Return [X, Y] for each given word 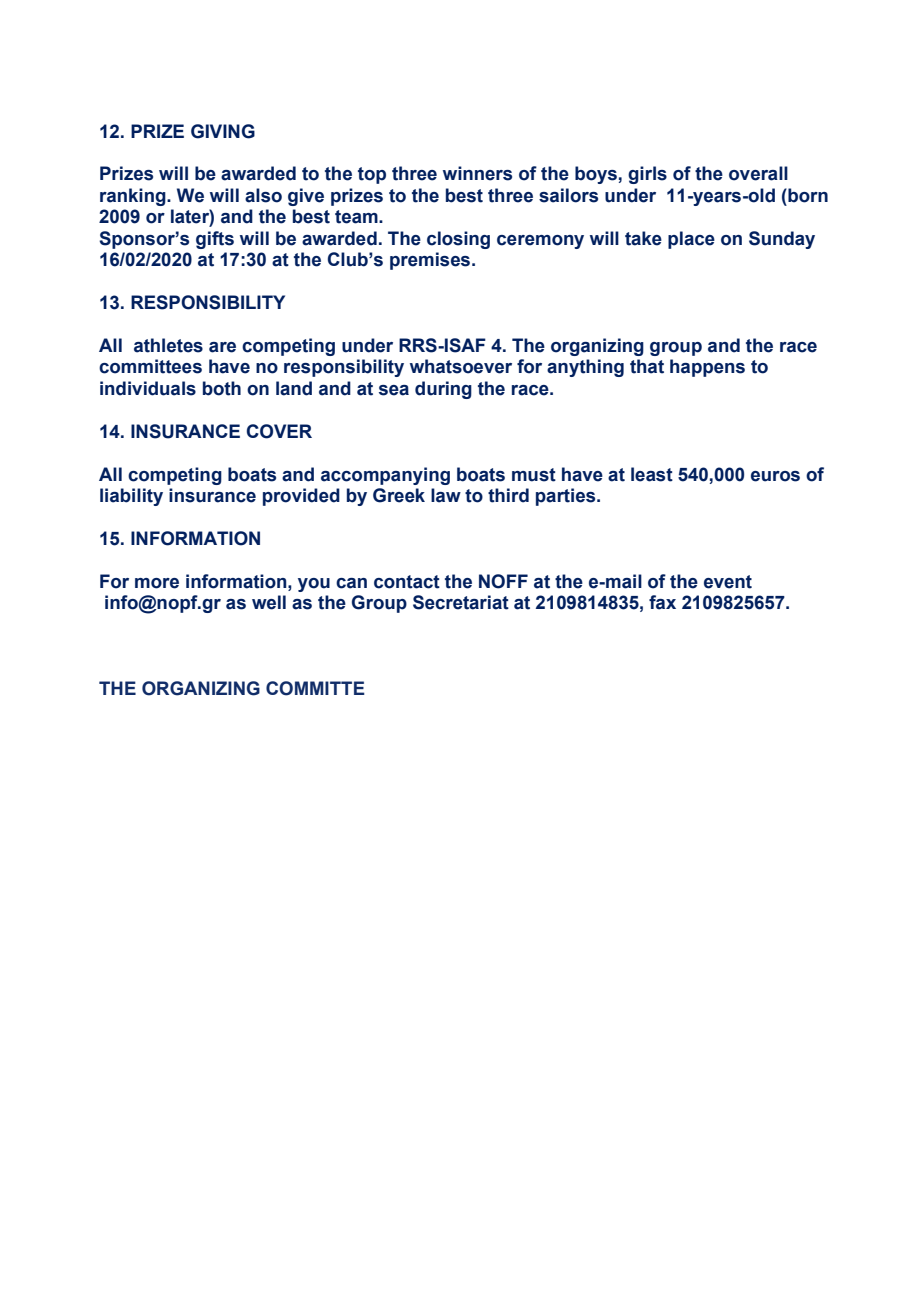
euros [775, 476]
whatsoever [461, 366]
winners [477, 173]
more [157, 583]
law [446, 495]
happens [707, 368]
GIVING [223, 131]
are [222, 347]
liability [131, 497]
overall [758, 173]
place [691, 240]
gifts [215, 240]
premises [431, 261]
